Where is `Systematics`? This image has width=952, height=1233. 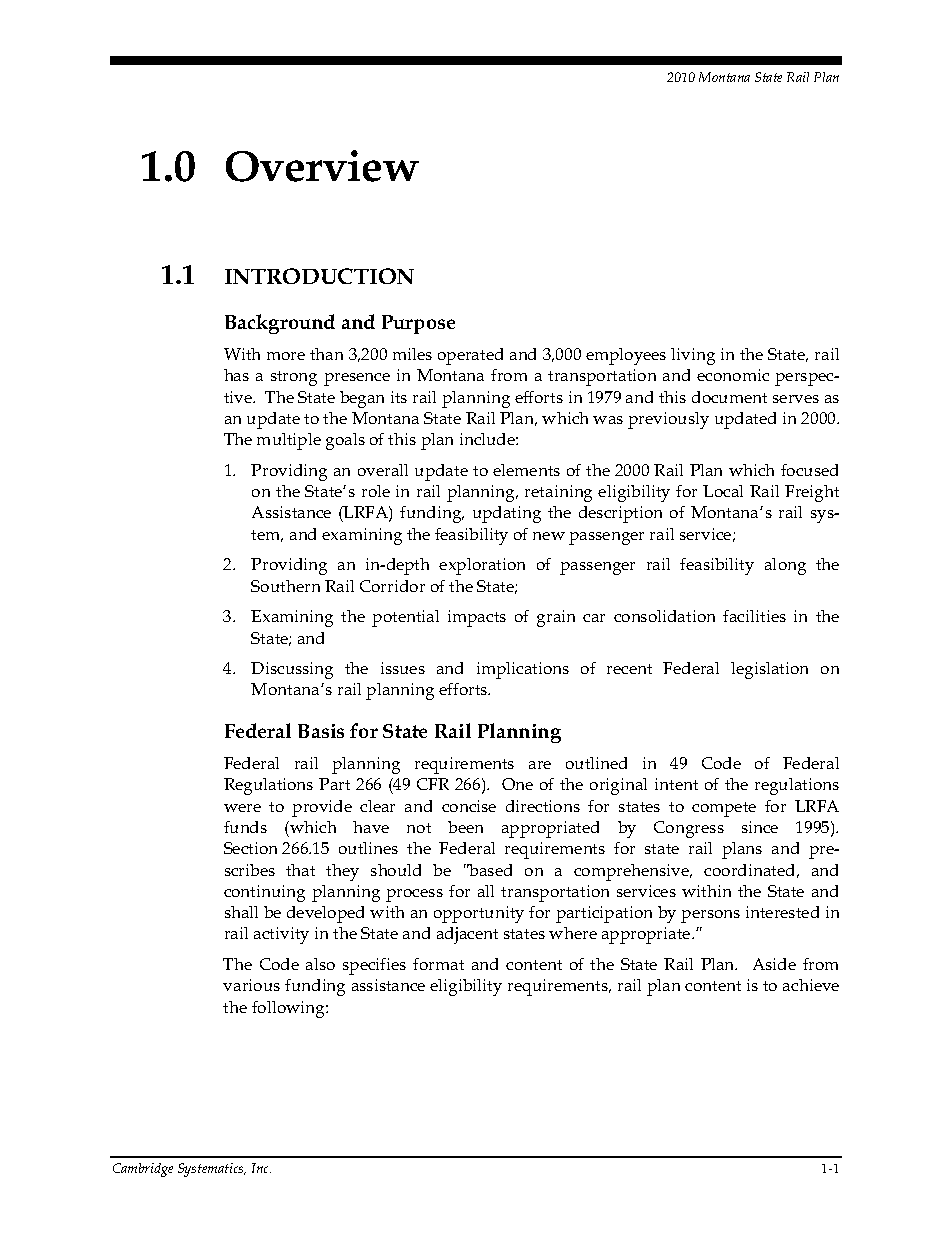 Systematics is located at coordinates (212, 1170).
